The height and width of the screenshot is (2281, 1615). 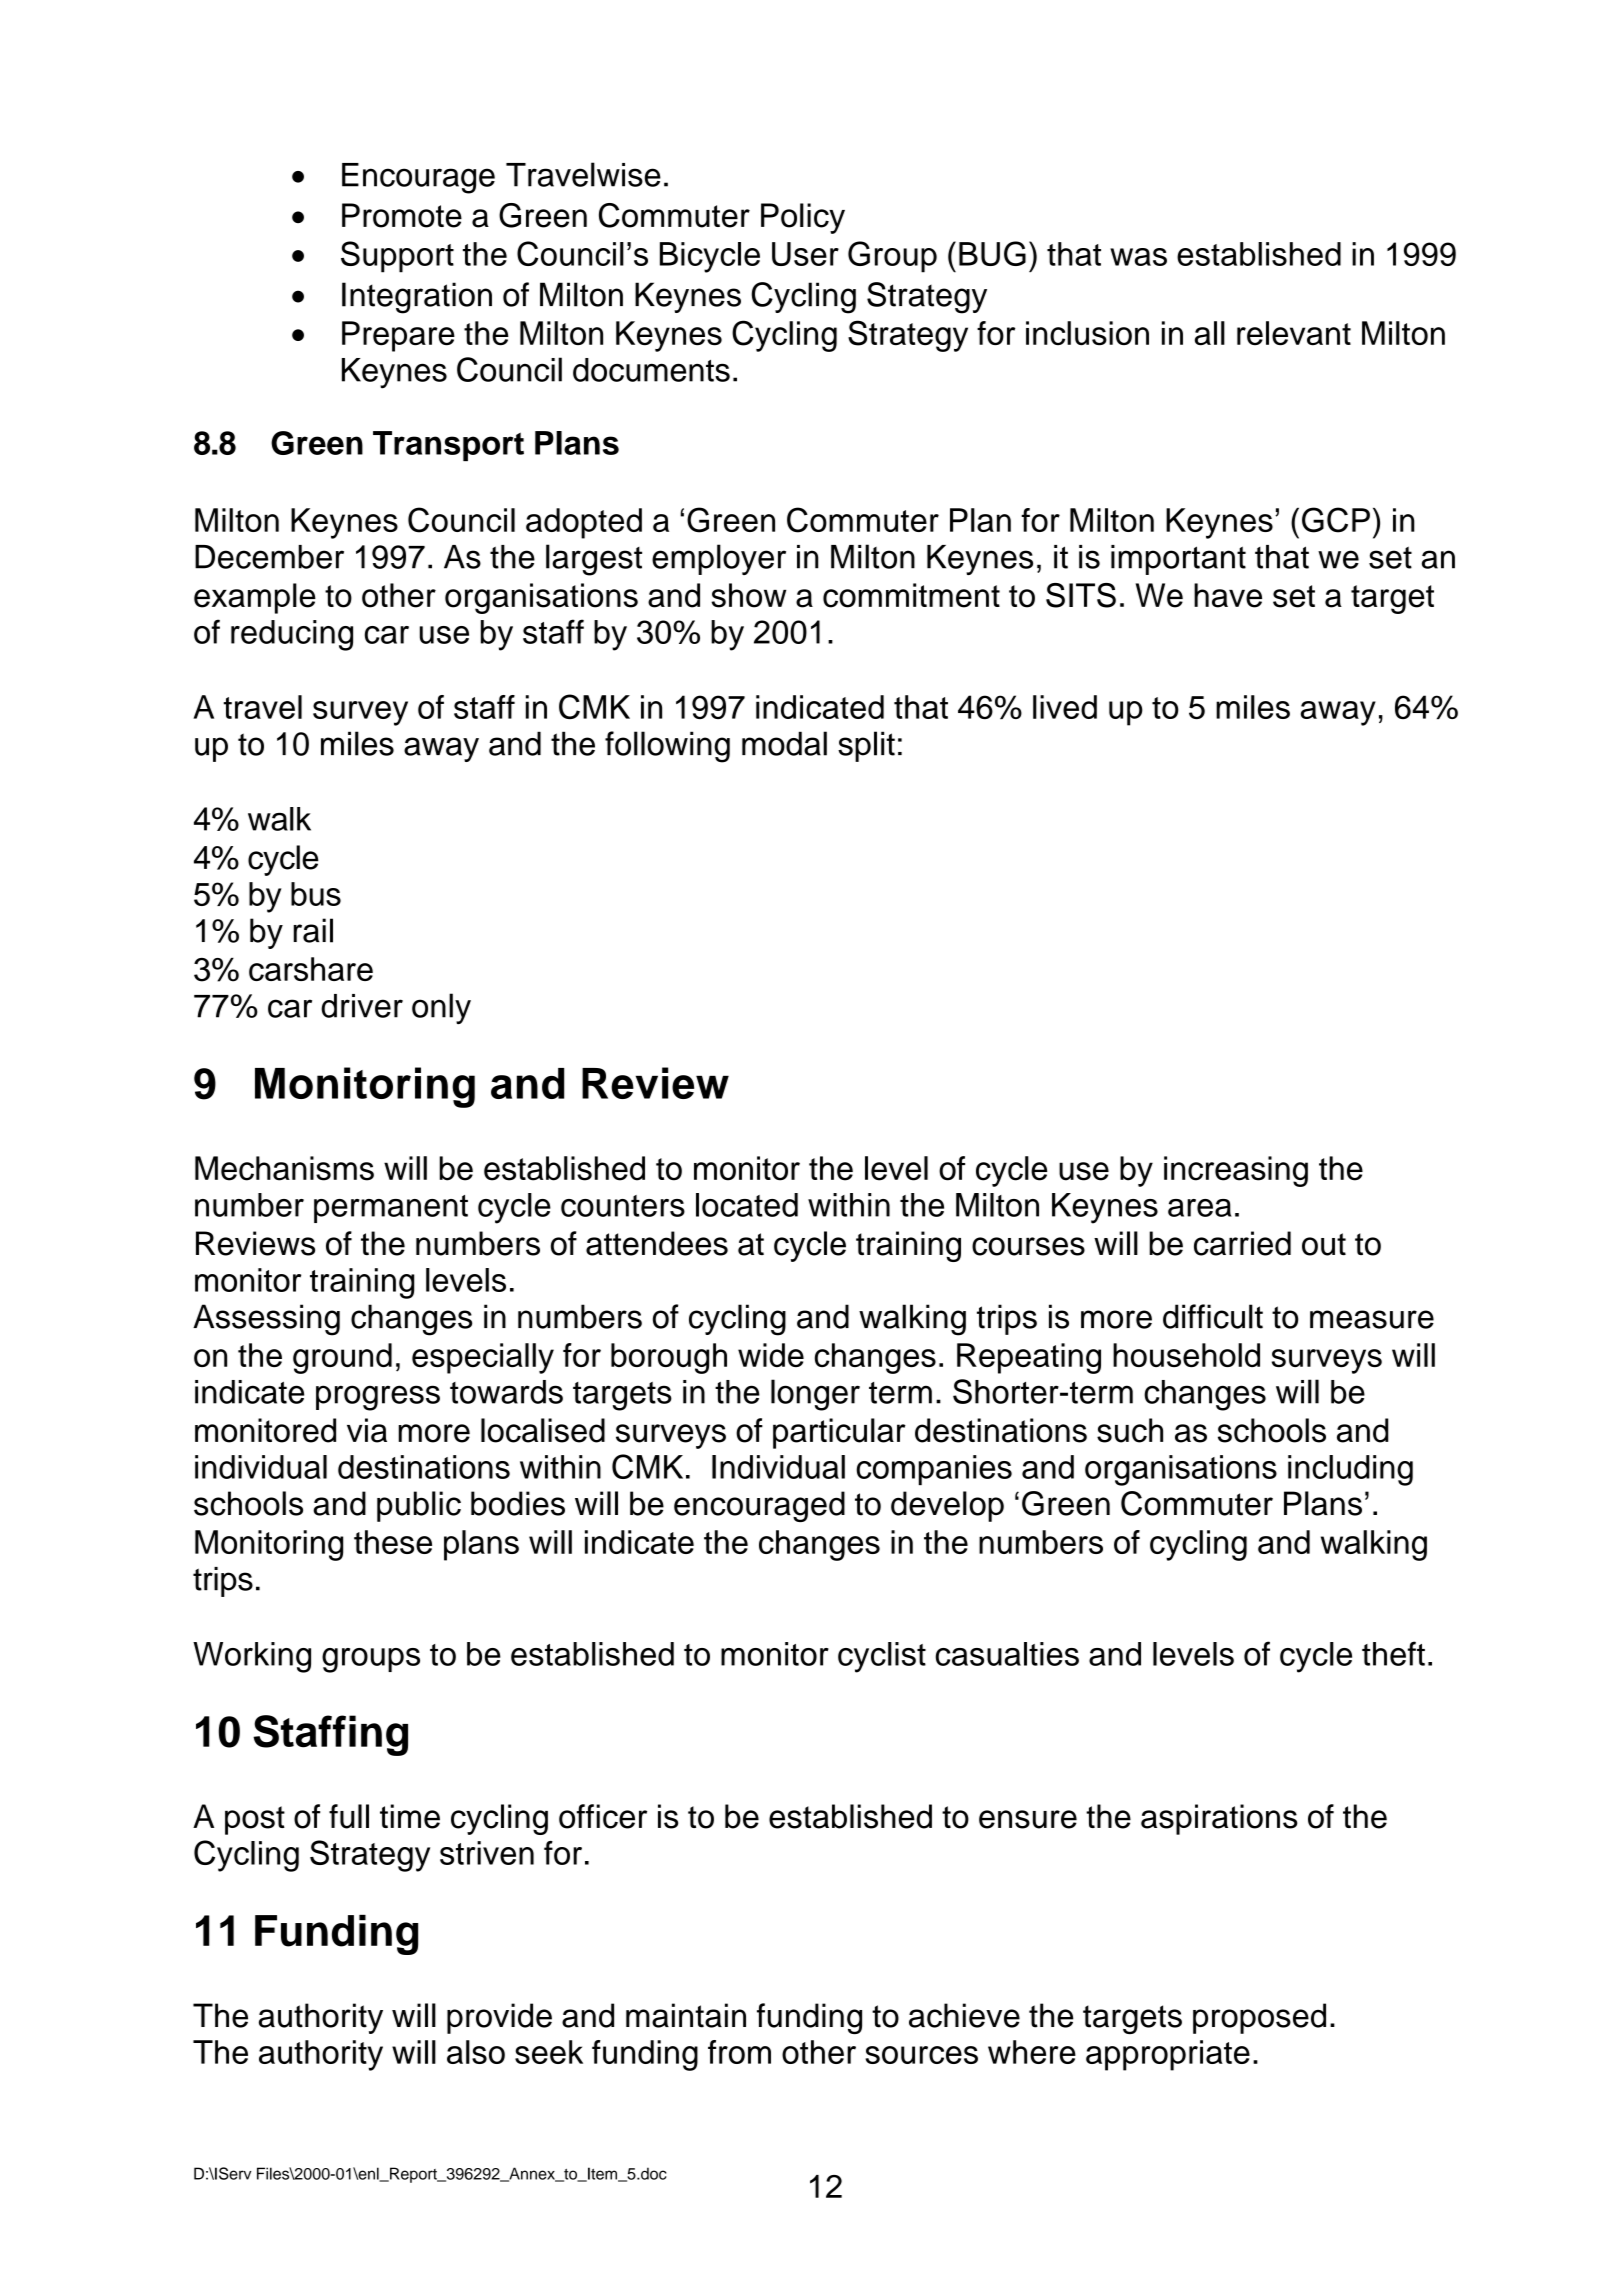 I want to click on have, so click(x=1228, y=595).
